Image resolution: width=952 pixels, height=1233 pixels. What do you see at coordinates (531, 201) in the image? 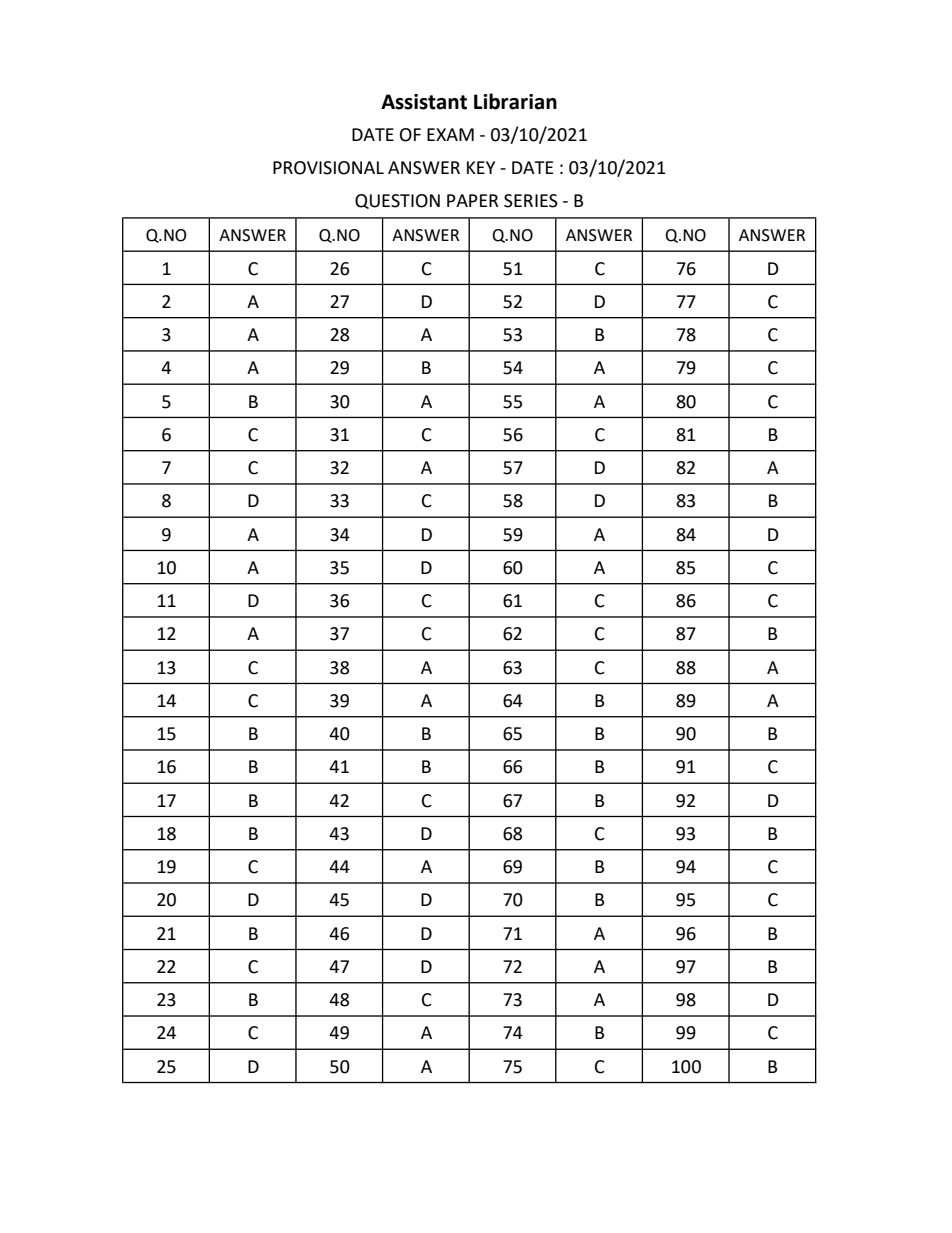
I see `SERIES` at bounding box center [531, 201].
